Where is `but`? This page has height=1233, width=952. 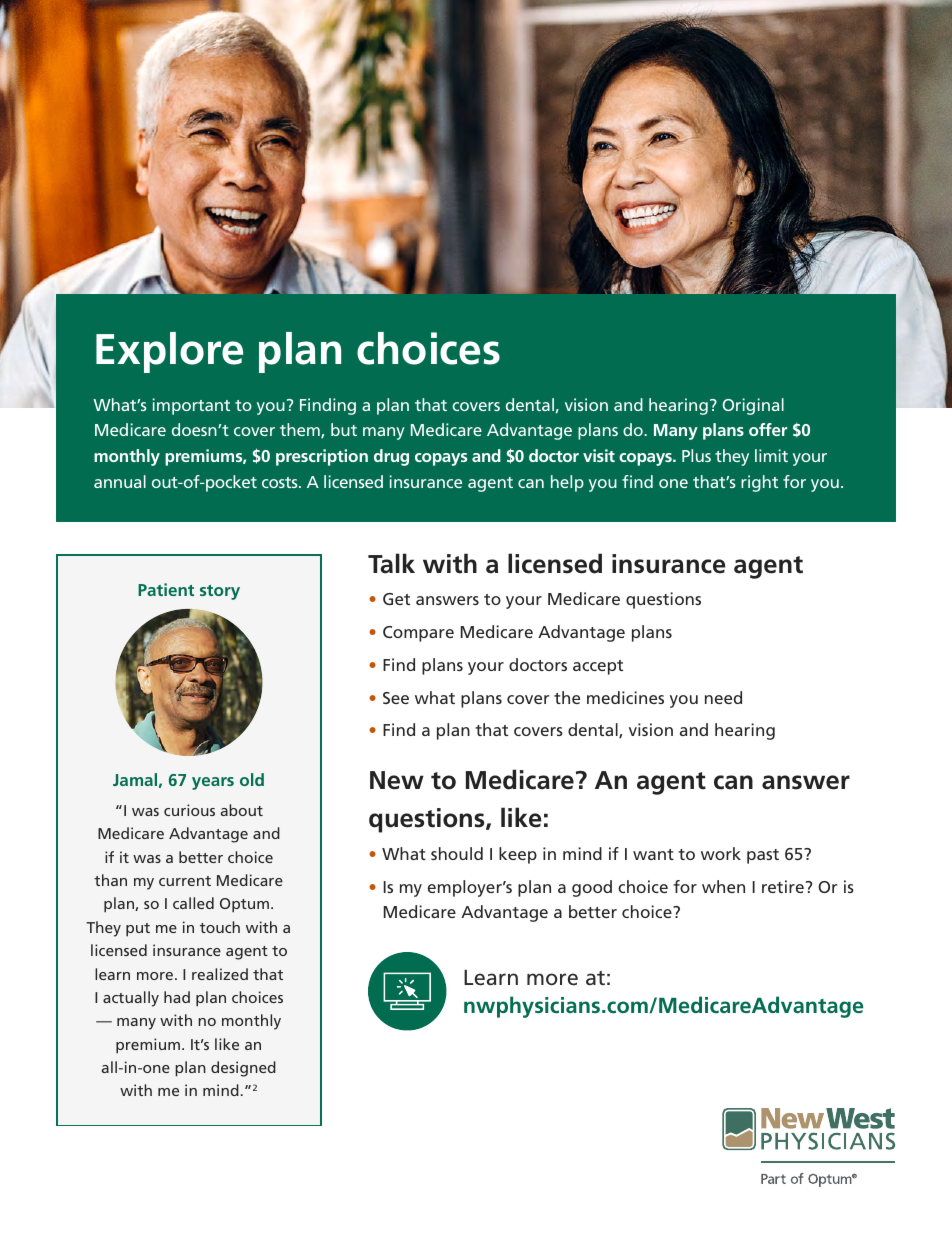
but is located at coordinates (344, 429).
